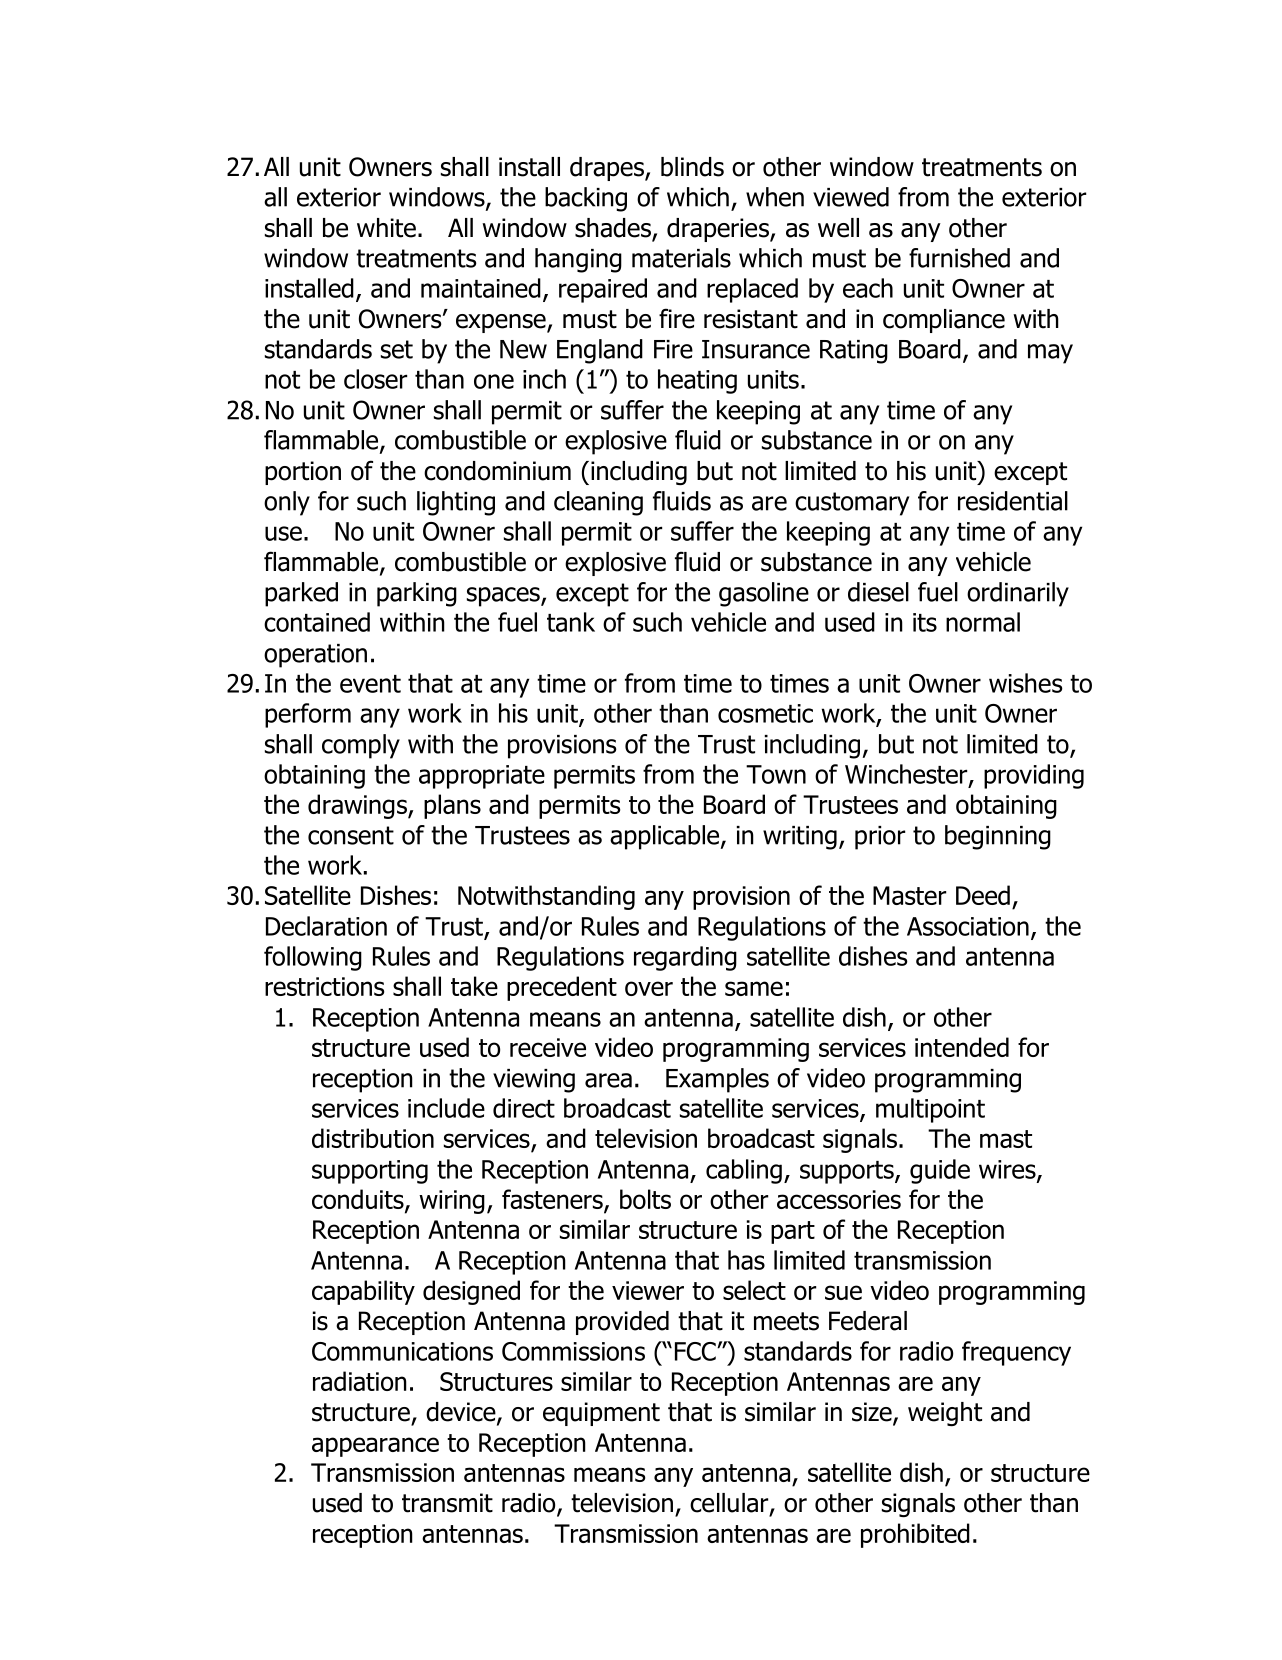 This page has width=1282, height=1660. What do you see at coordinates (375, 1447) in the page?
I see `appearance` at bounding box center [375, 1447].
